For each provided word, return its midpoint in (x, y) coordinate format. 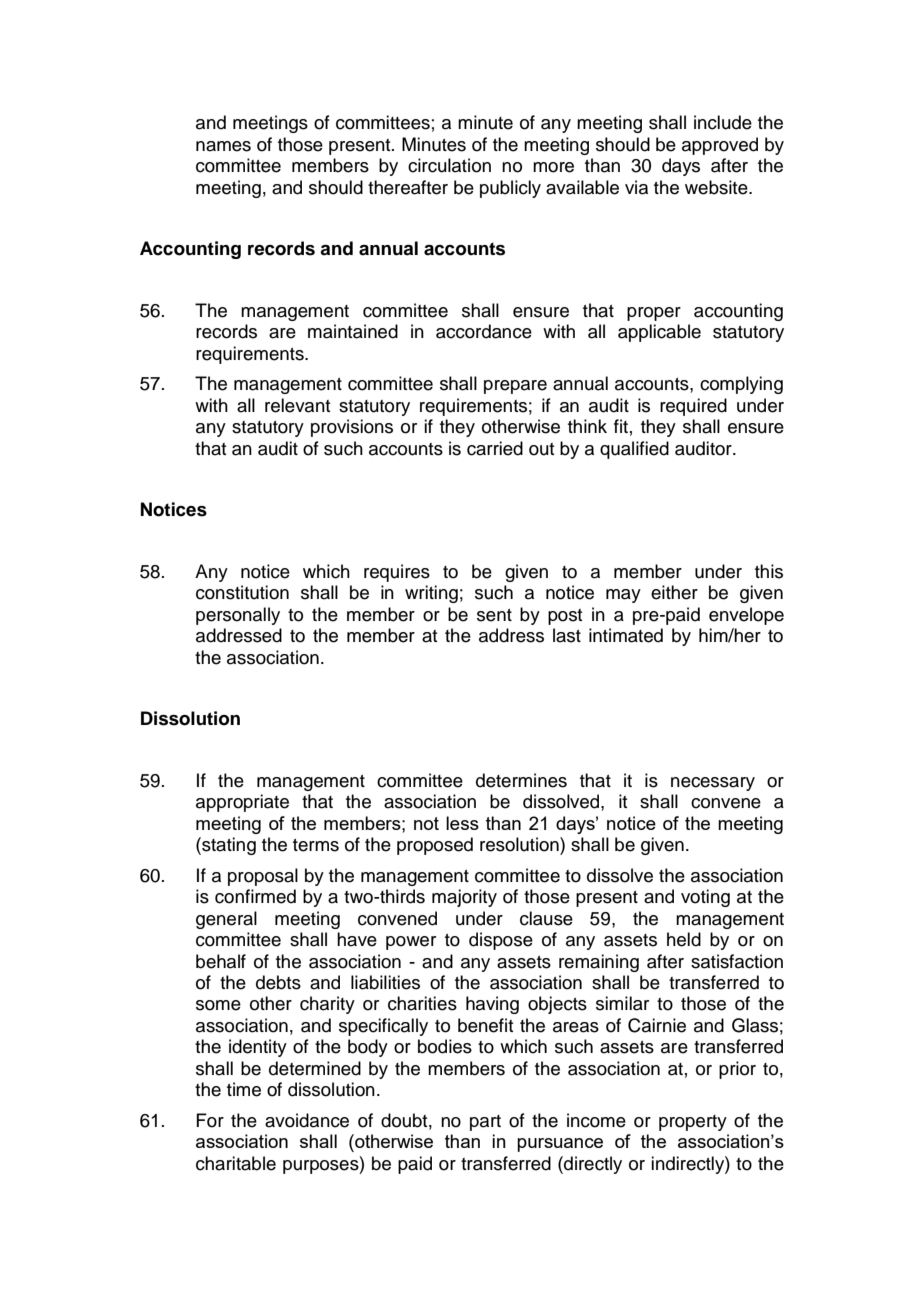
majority (464, 898)
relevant (297, 405)
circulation (449, 165)
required (693, 407)
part (485, 1123)
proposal (263, 877)
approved (720, 146)
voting (705, 898)
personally (238, 616)
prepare (515, 387)
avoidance (307, 1120)
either (674, 592)
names (223, 146)
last (567, 635)
